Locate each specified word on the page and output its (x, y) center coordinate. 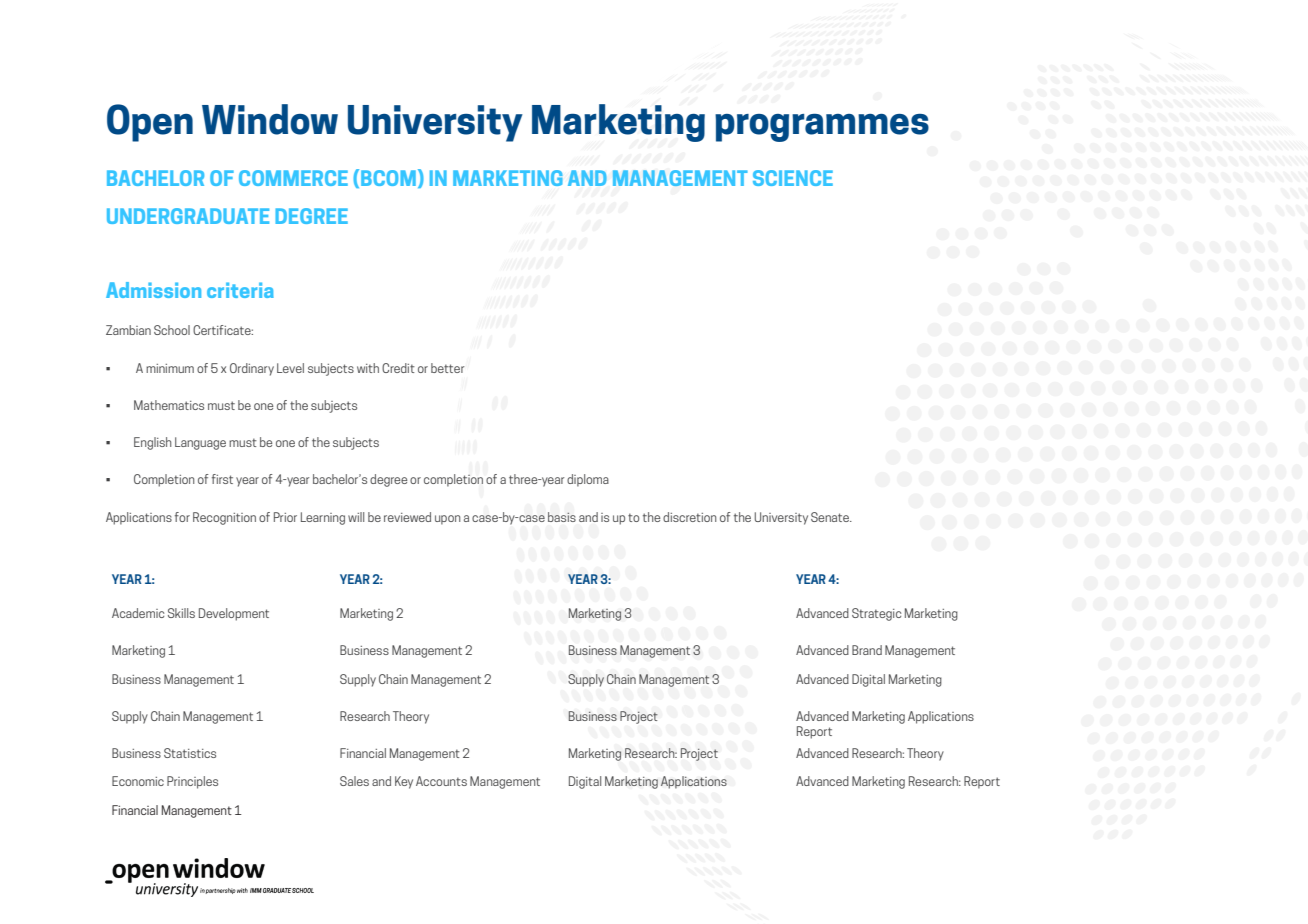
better (447, 368)
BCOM (388, 178)
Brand (867, 650)
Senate (831, 517)
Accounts (441, 781)
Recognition (224, 518)
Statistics (190, 753)
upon (447, 520)
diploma (588, 480)
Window (270, 119)
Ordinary (252, 369)
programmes (822, 128)
